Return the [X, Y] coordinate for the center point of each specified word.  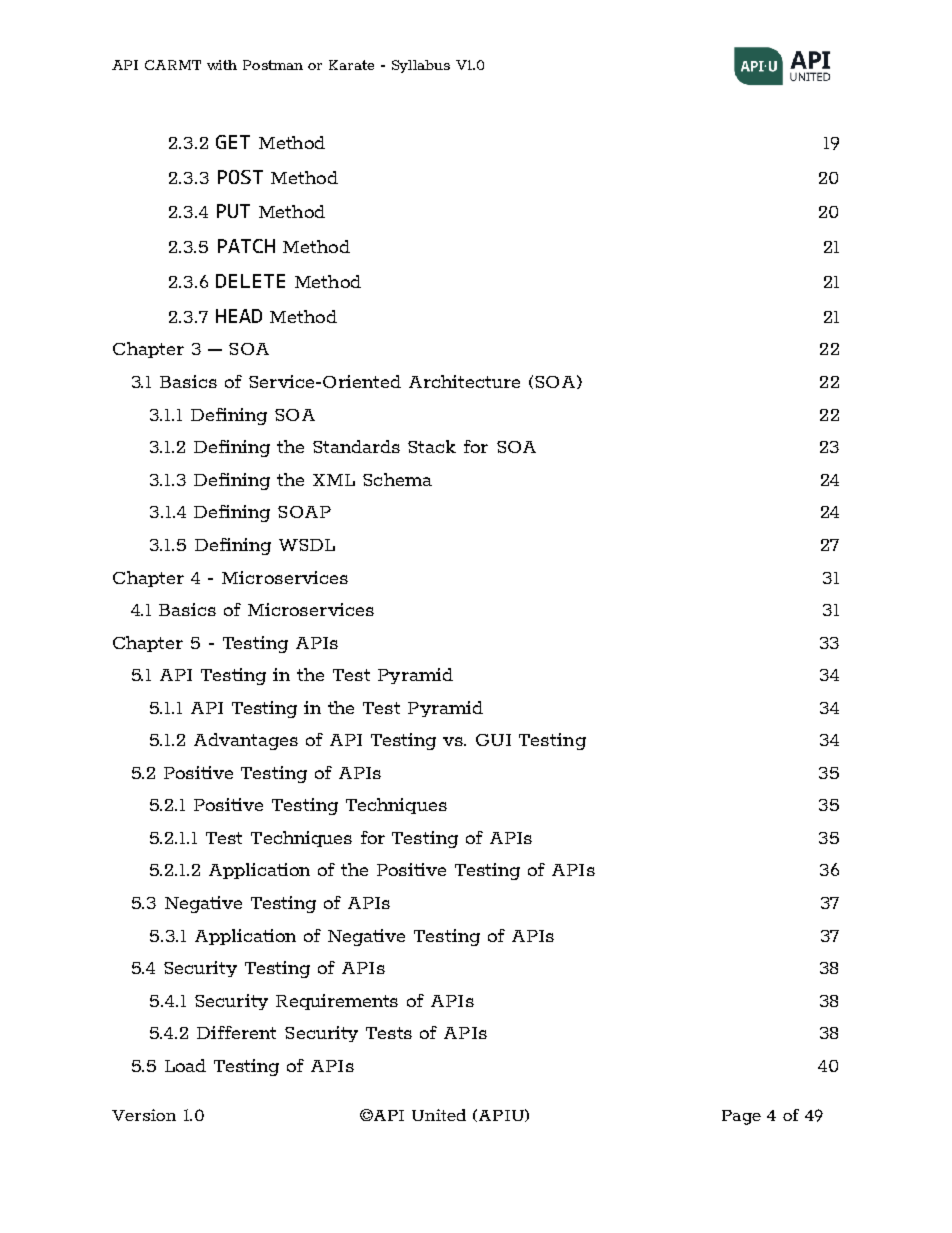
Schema [397, 479]
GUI [493, 740]
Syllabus [421, 66]
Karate [351, 65]
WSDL [307, 545]
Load [185, 1065]
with [222, 65]
